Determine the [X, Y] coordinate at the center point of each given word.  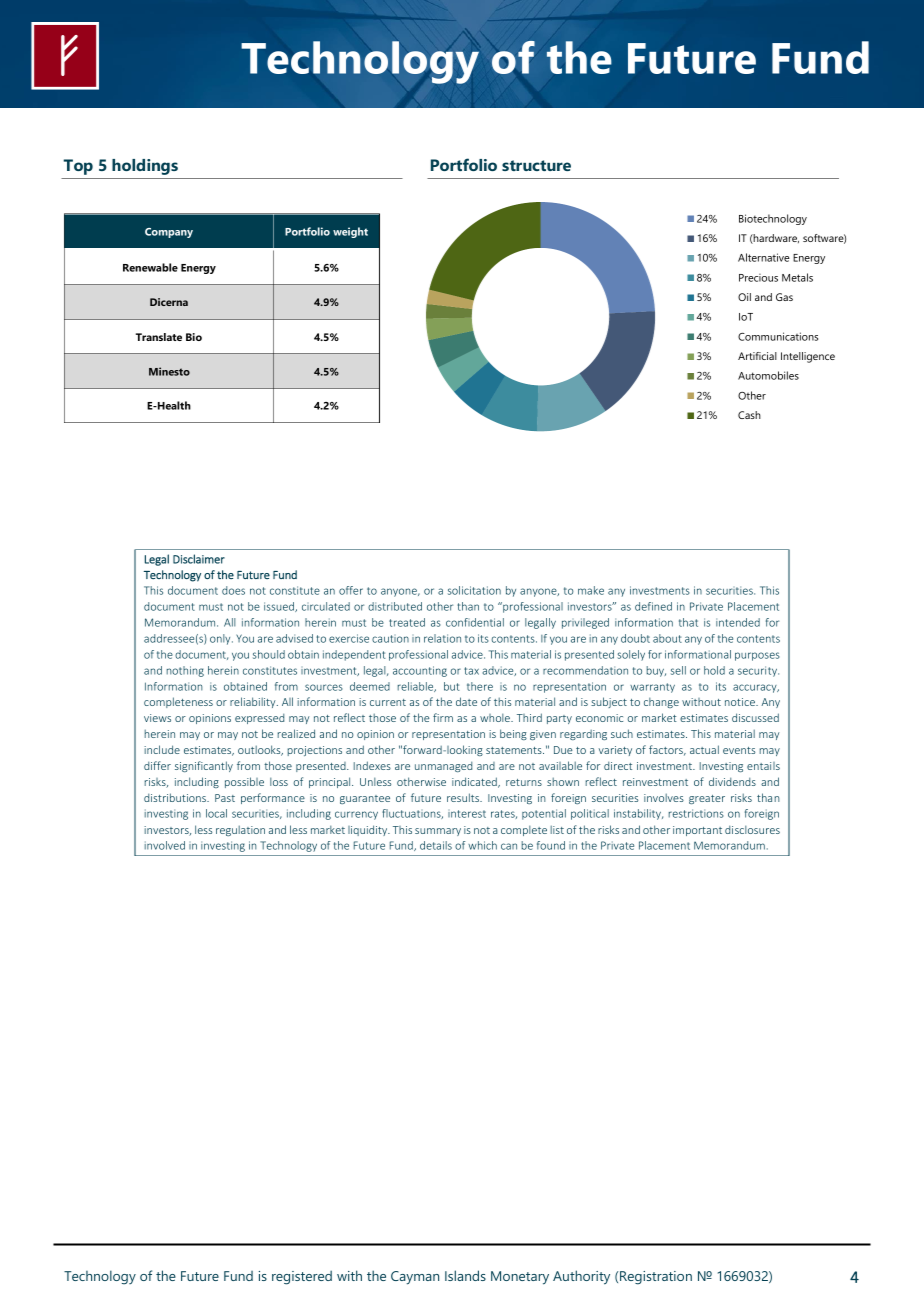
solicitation [474, 590]
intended [738, 622]
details [436, 845]
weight [350, 232]
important [697, 831]
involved [164, 845]
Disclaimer [199, 559]
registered [302, 1277]
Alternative [764, 257]
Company [169, 233]
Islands [465, 1275]
